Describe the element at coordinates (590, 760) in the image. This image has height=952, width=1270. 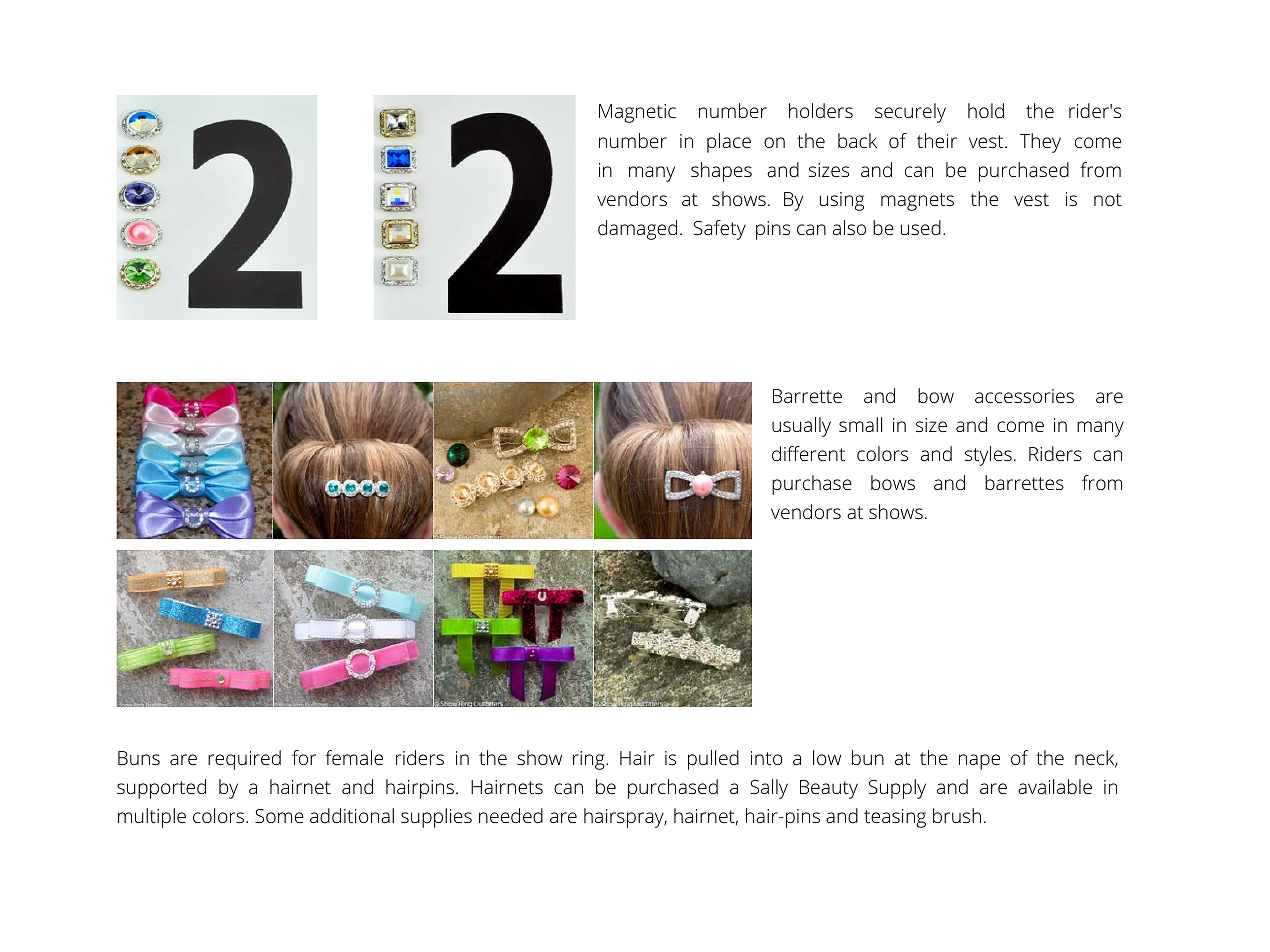
I see `ring` at that location.
